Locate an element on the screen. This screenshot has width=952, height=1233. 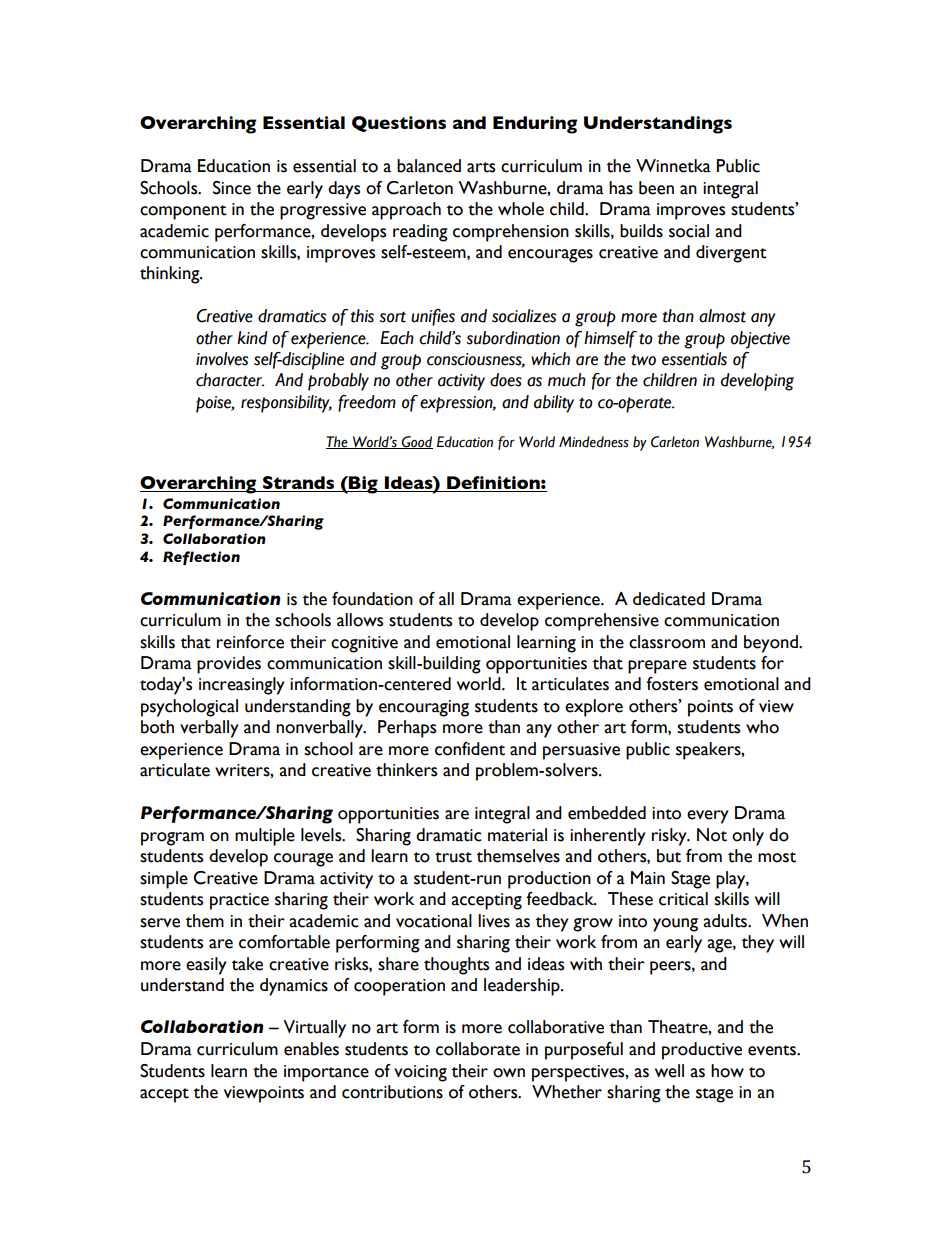
enables is located at coordinates (311, 1049).
